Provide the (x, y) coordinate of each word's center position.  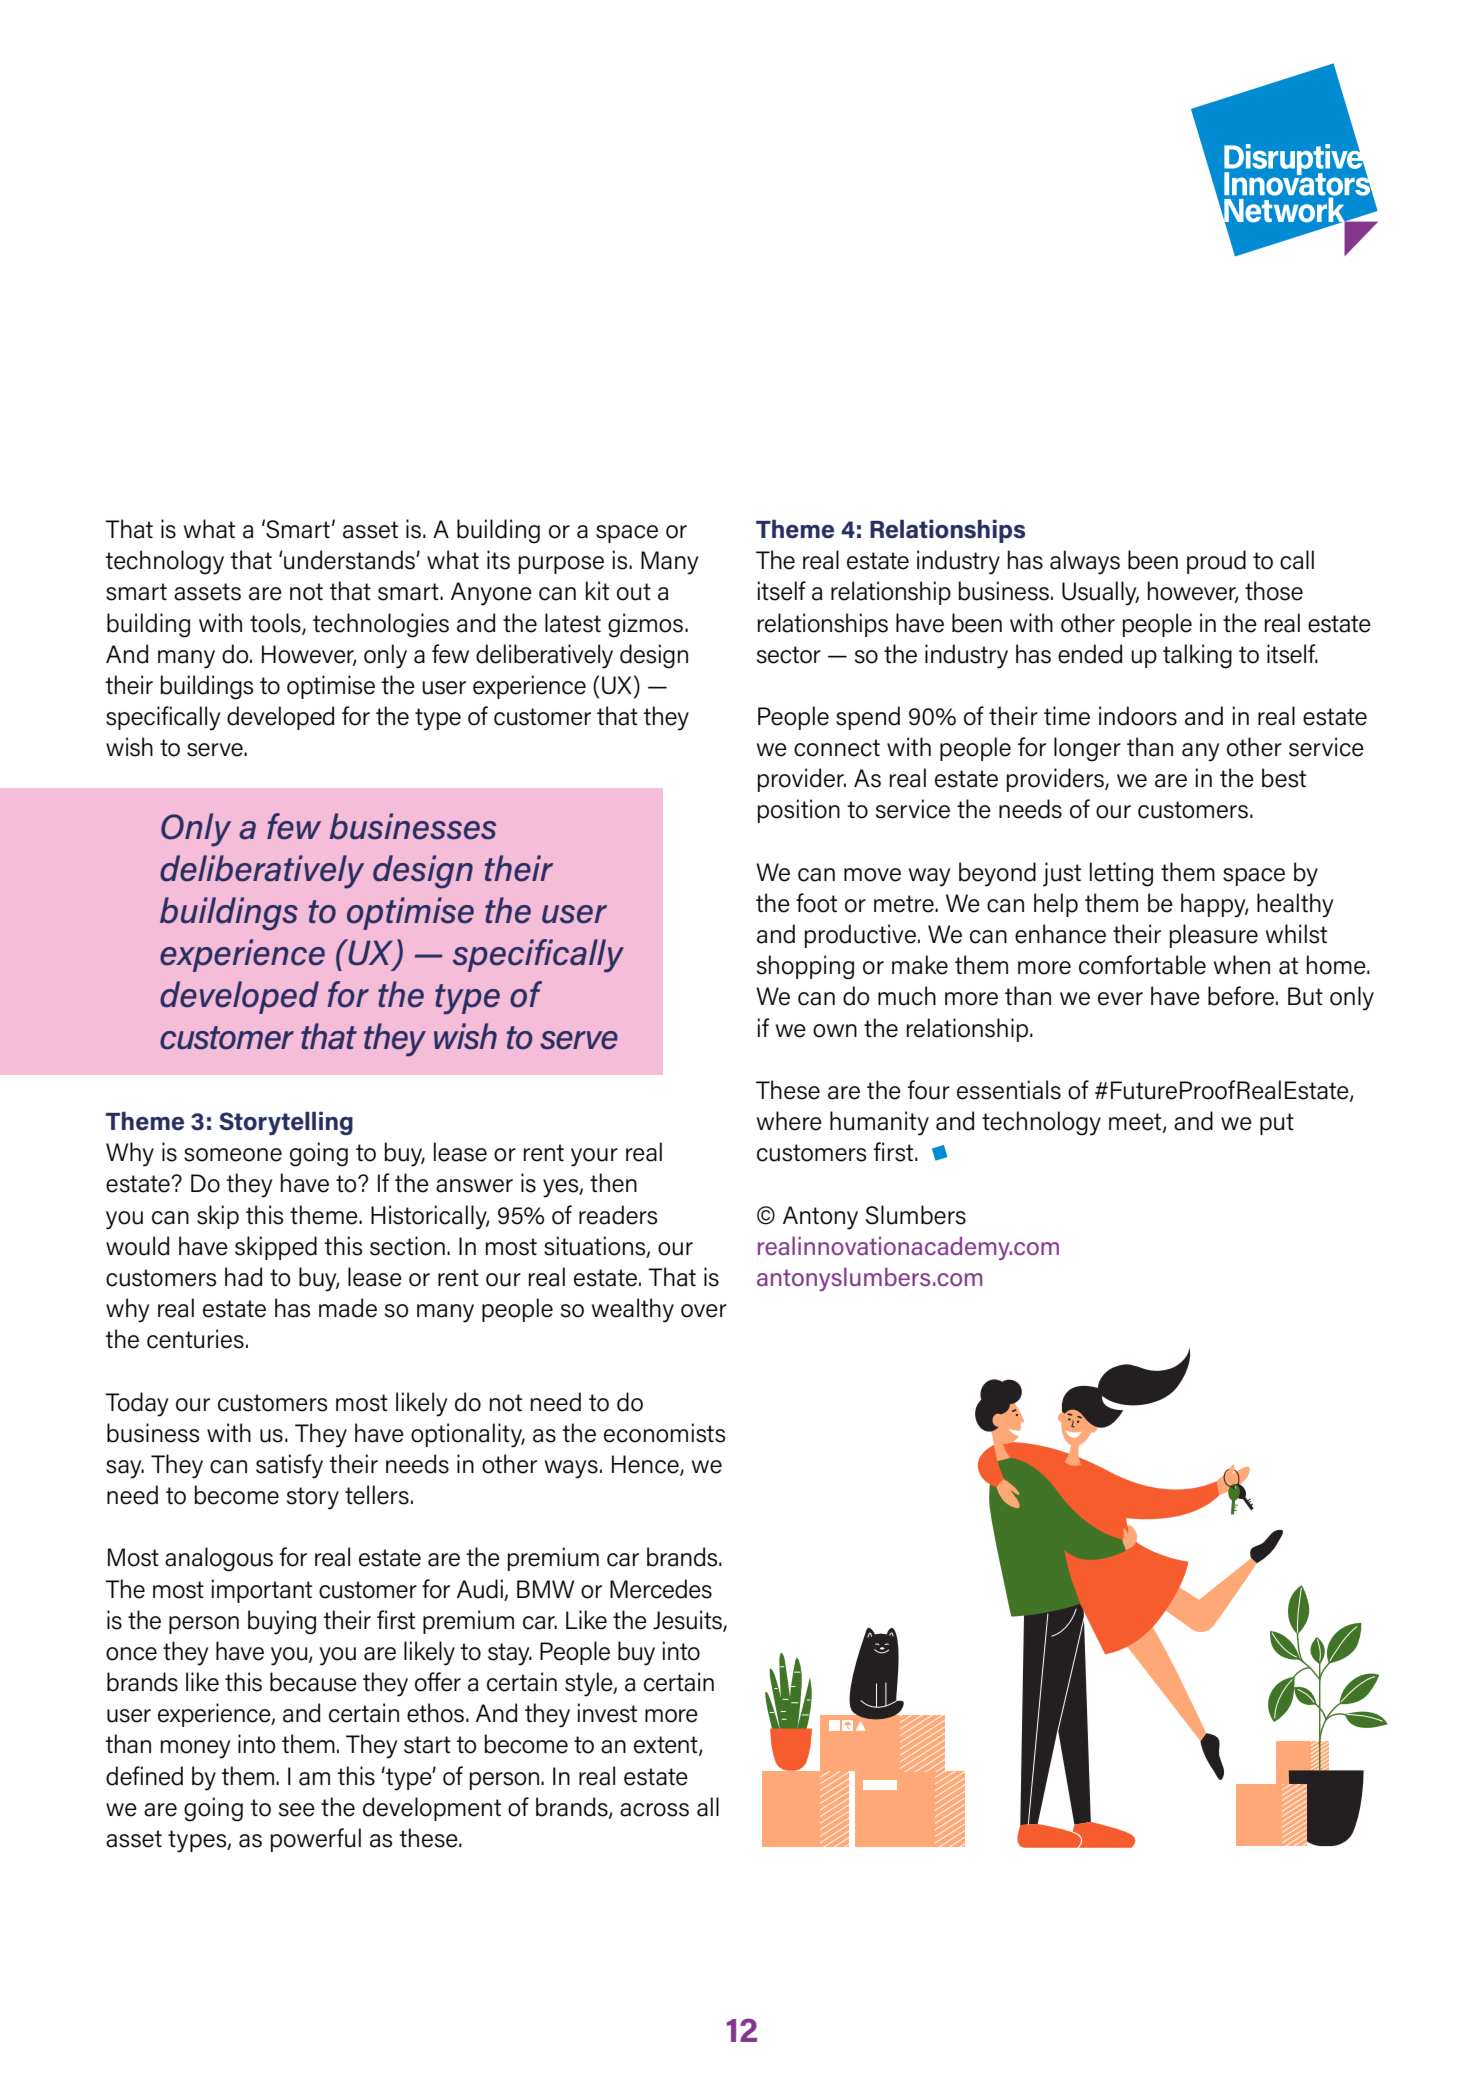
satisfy (289, 1466)
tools (276, 623)
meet (1136, 1123)
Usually (1100, 593)
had (243, 1277)
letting (1121, 874)
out (634, 592)
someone (233, 1155)
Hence (646, 1465)
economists (664, 1433)
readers (618, 1215)
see (297, 1810)
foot (816, 903)
